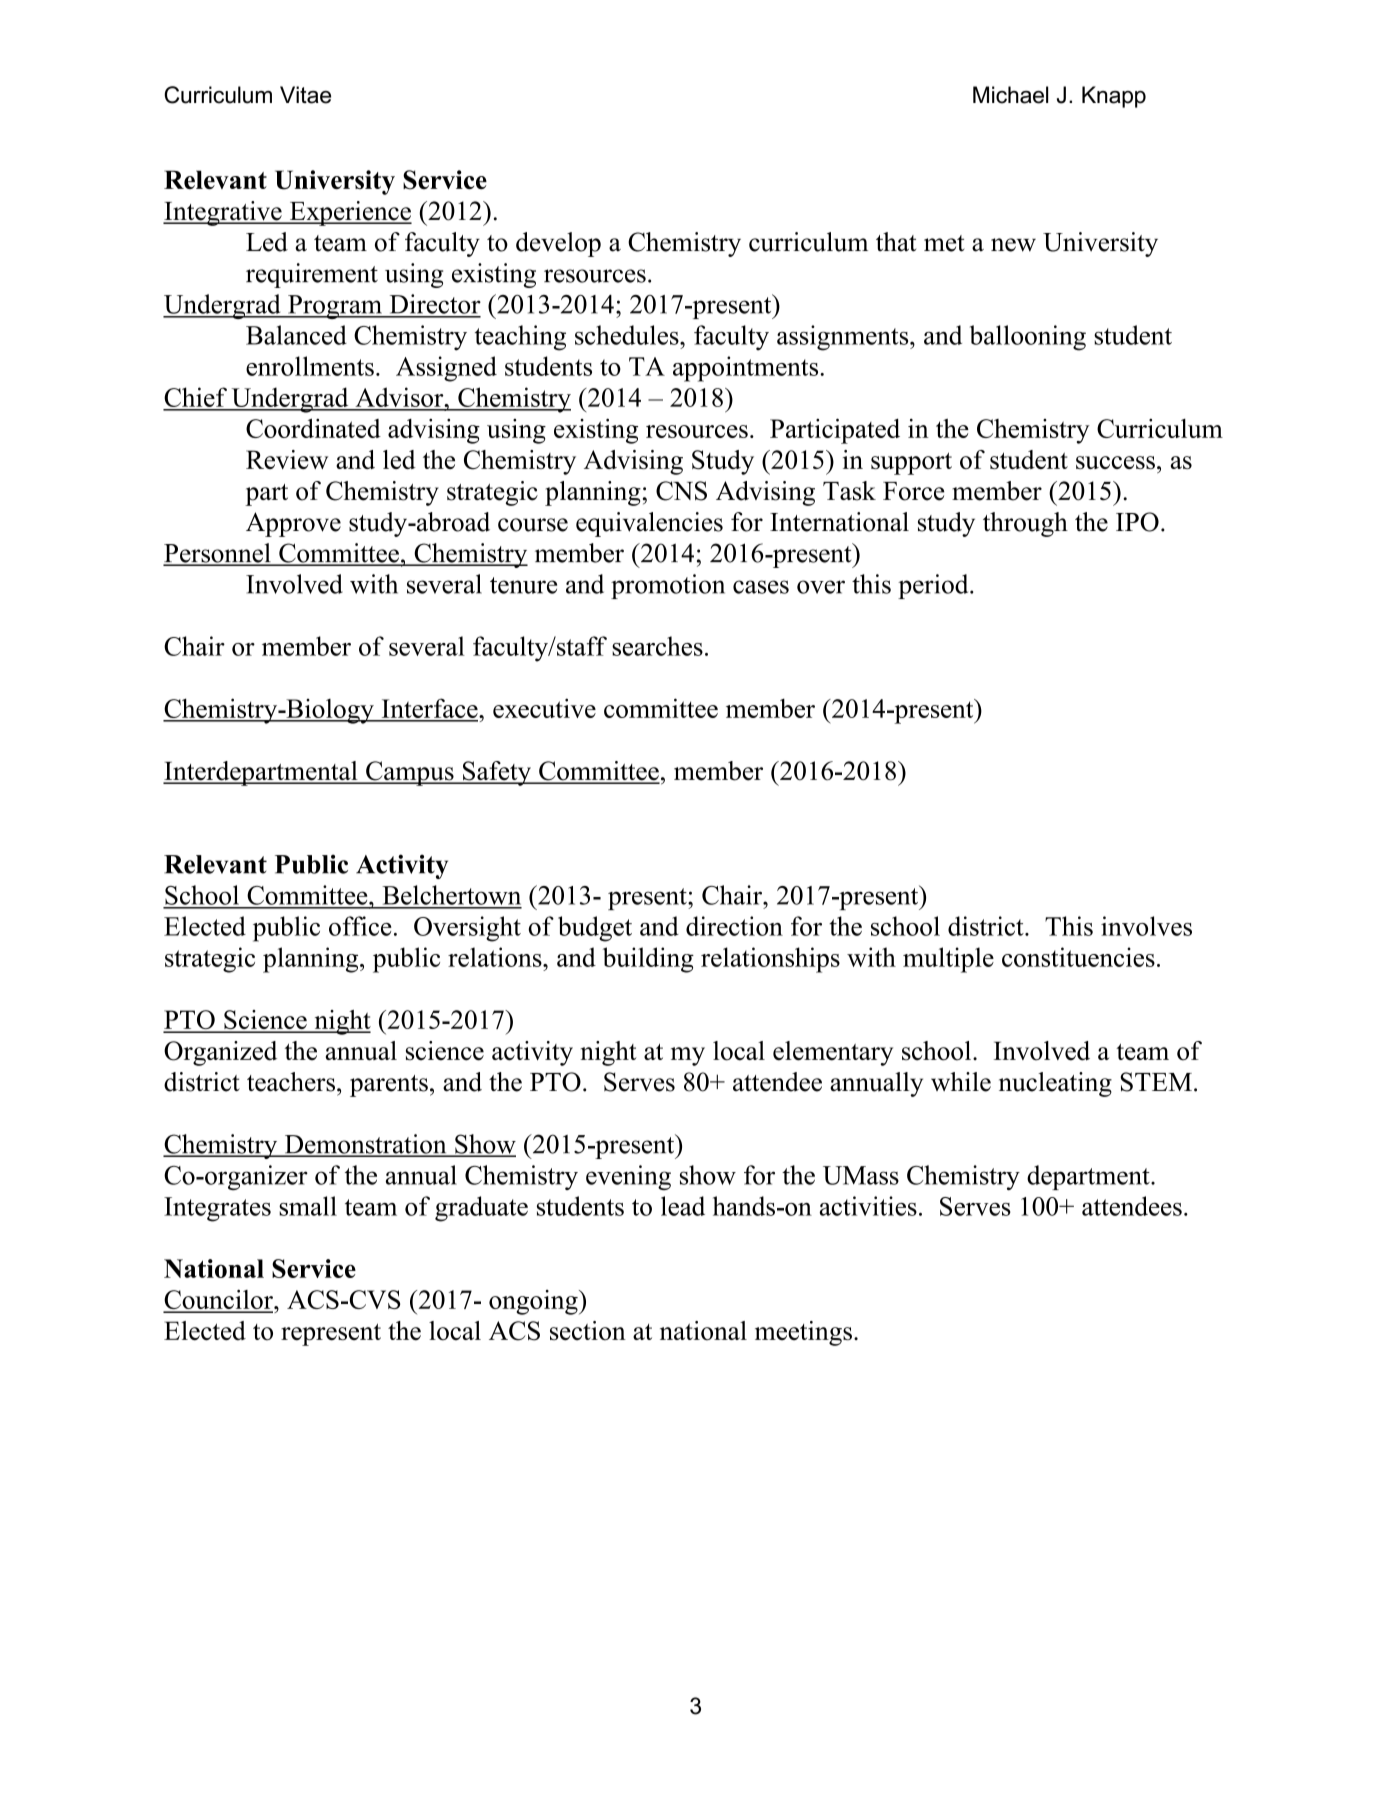 This screenshot has width=1392, height=1801. I want to click on Campus, so click(410, 773).
